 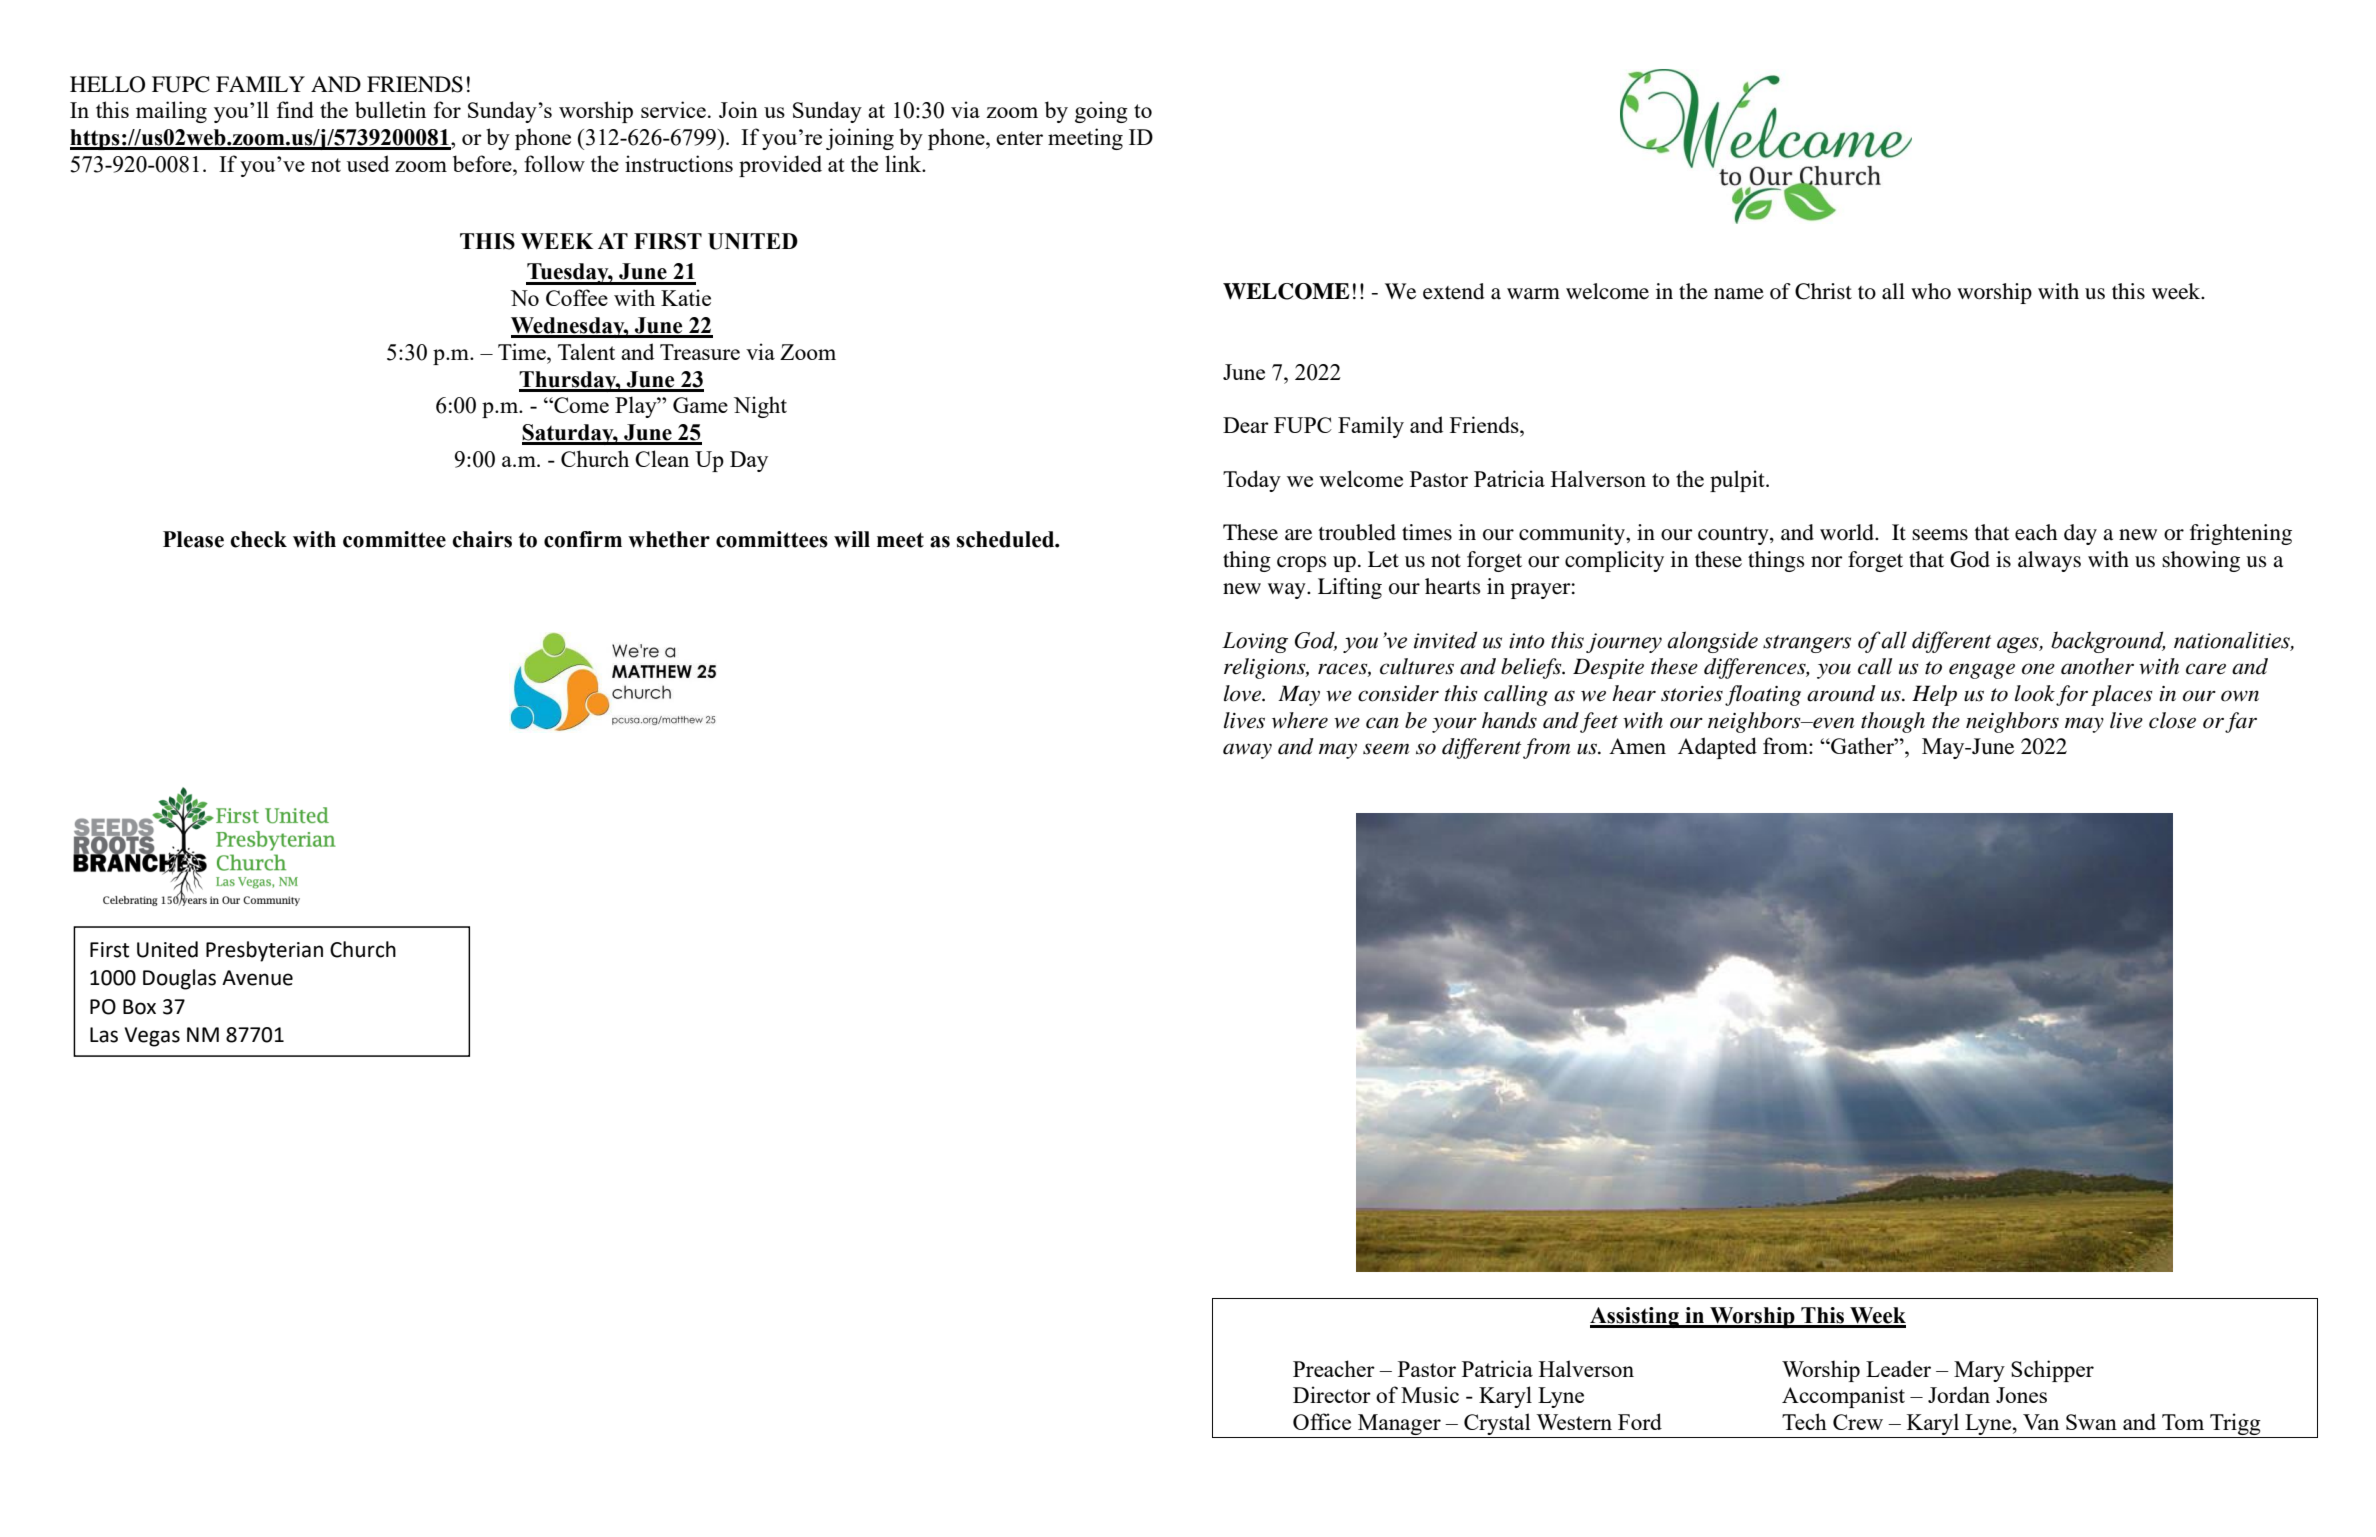 What do you see at coordinates (1246, 425) in the image?
I see `Dear` at bounding box center [1246, 425].
